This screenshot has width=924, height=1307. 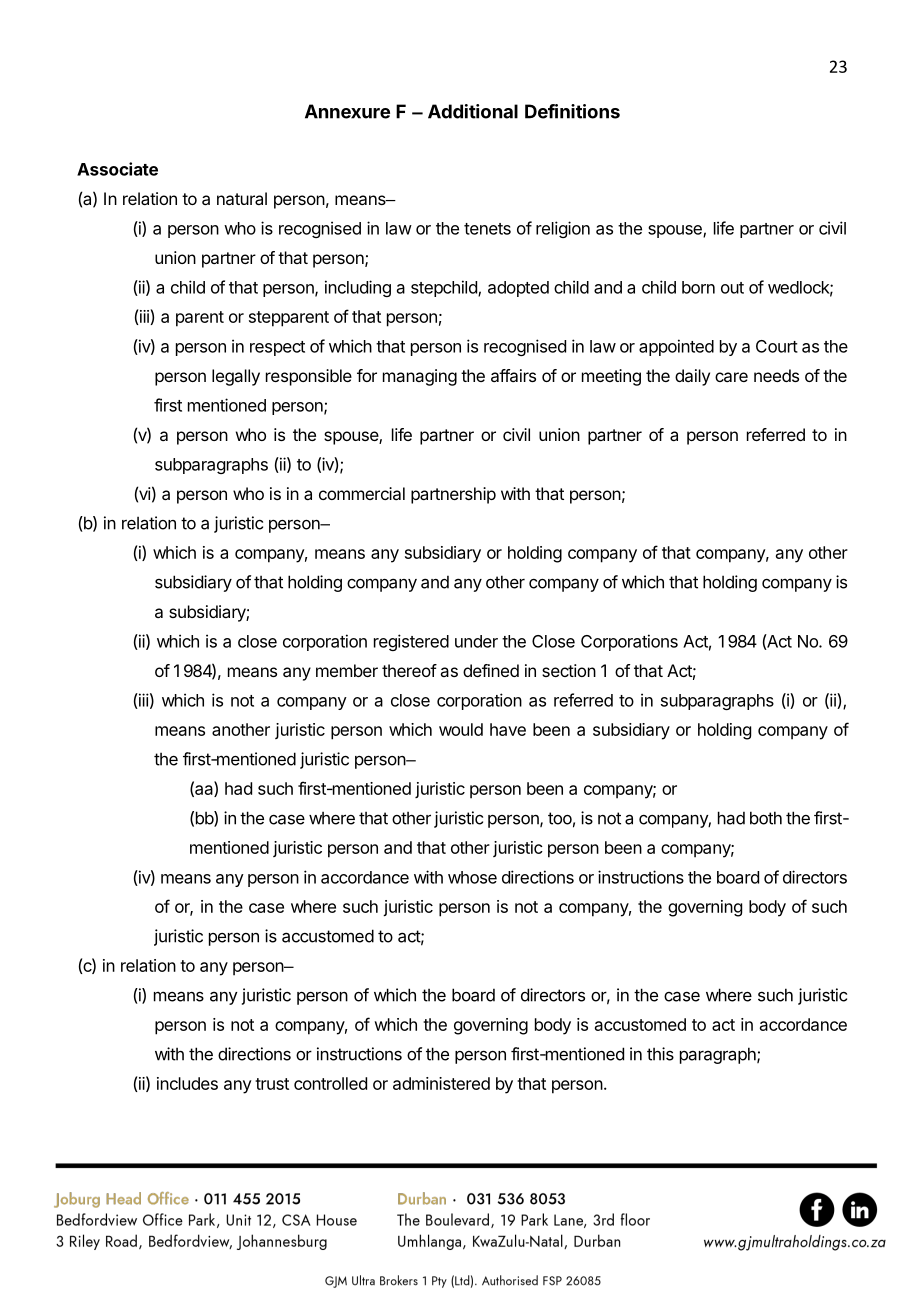 What do you see at coordinates (569, 670) in the screenshot?
I see `section` at bounding box center [569, 670].
